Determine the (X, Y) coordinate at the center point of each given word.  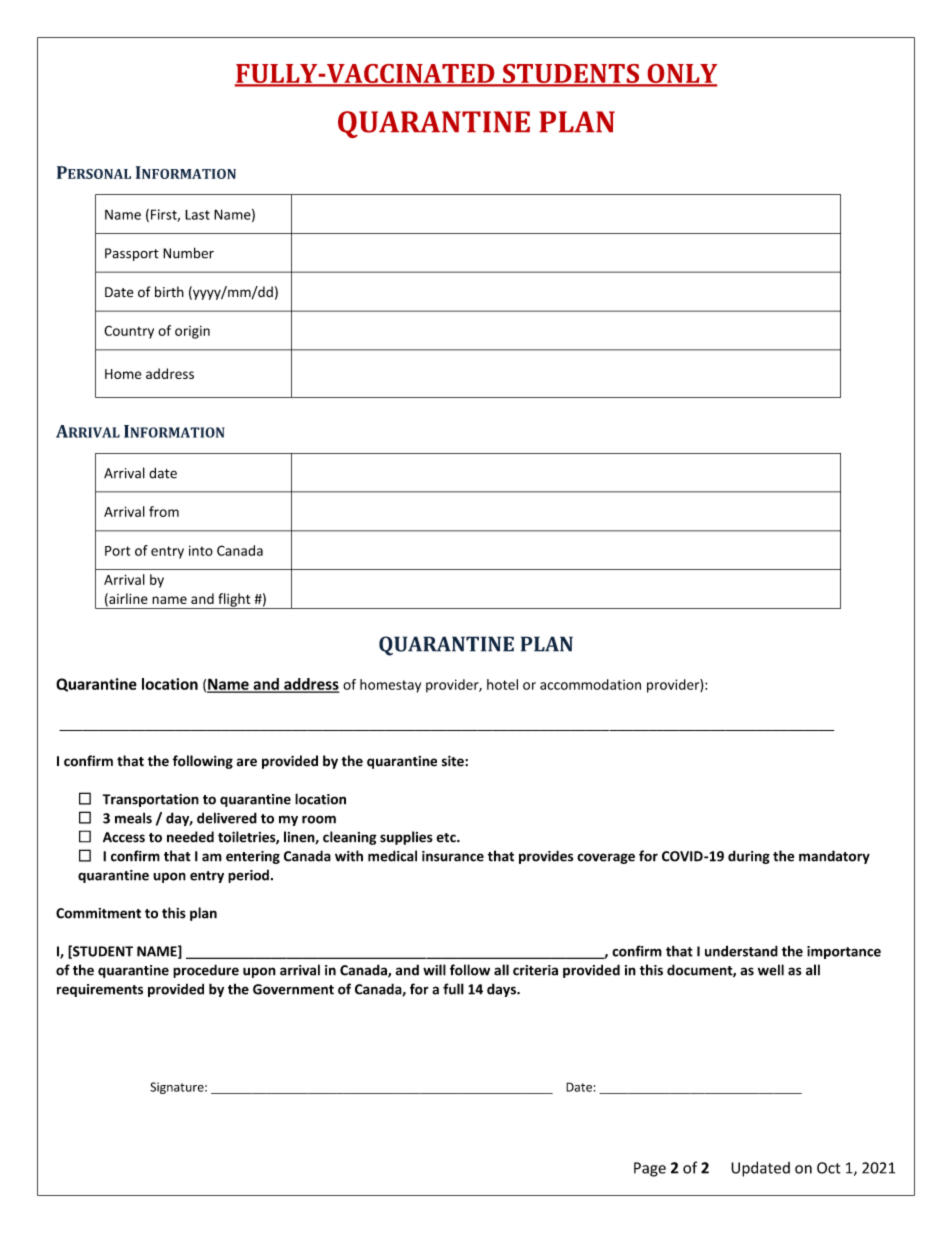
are (247, 762)
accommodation (590, 684)
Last (197, 214)
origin (192, 332)
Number (188, 253)
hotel (502, 684)
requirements (100, 990)
